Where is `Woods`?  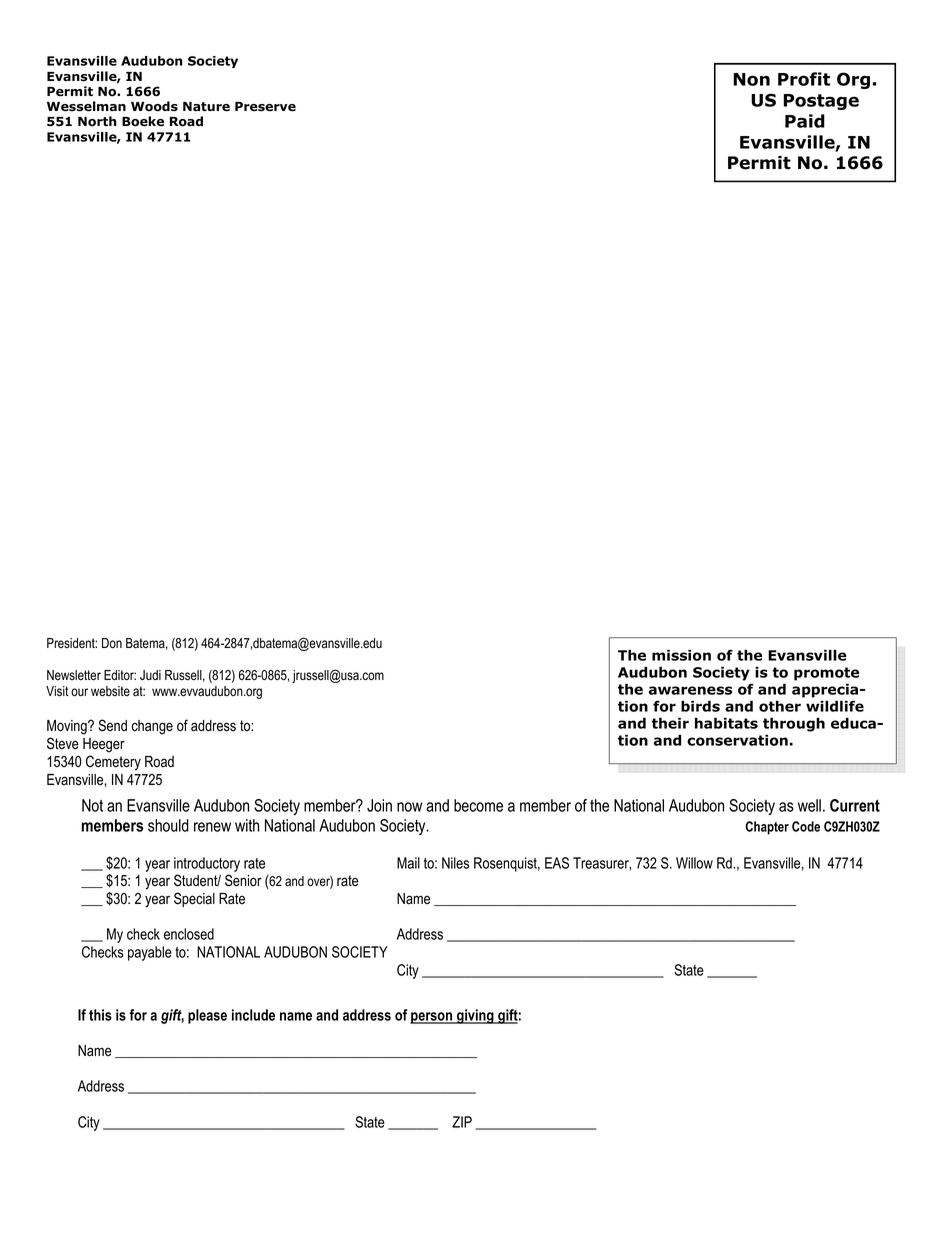
Woods is located at coordinates (154, 106).
